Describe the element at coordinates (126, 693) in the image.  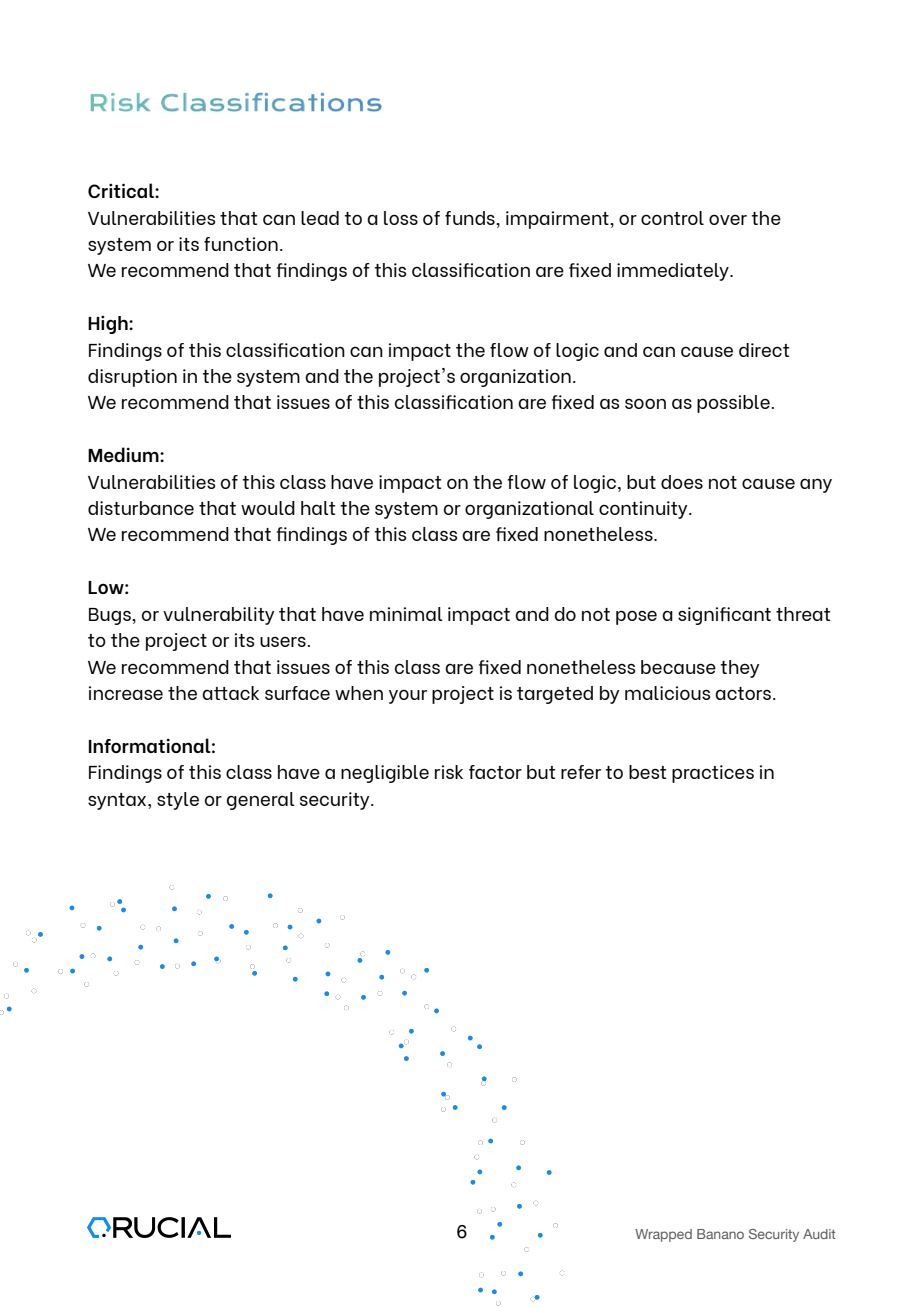
I see `increase` at that location.
